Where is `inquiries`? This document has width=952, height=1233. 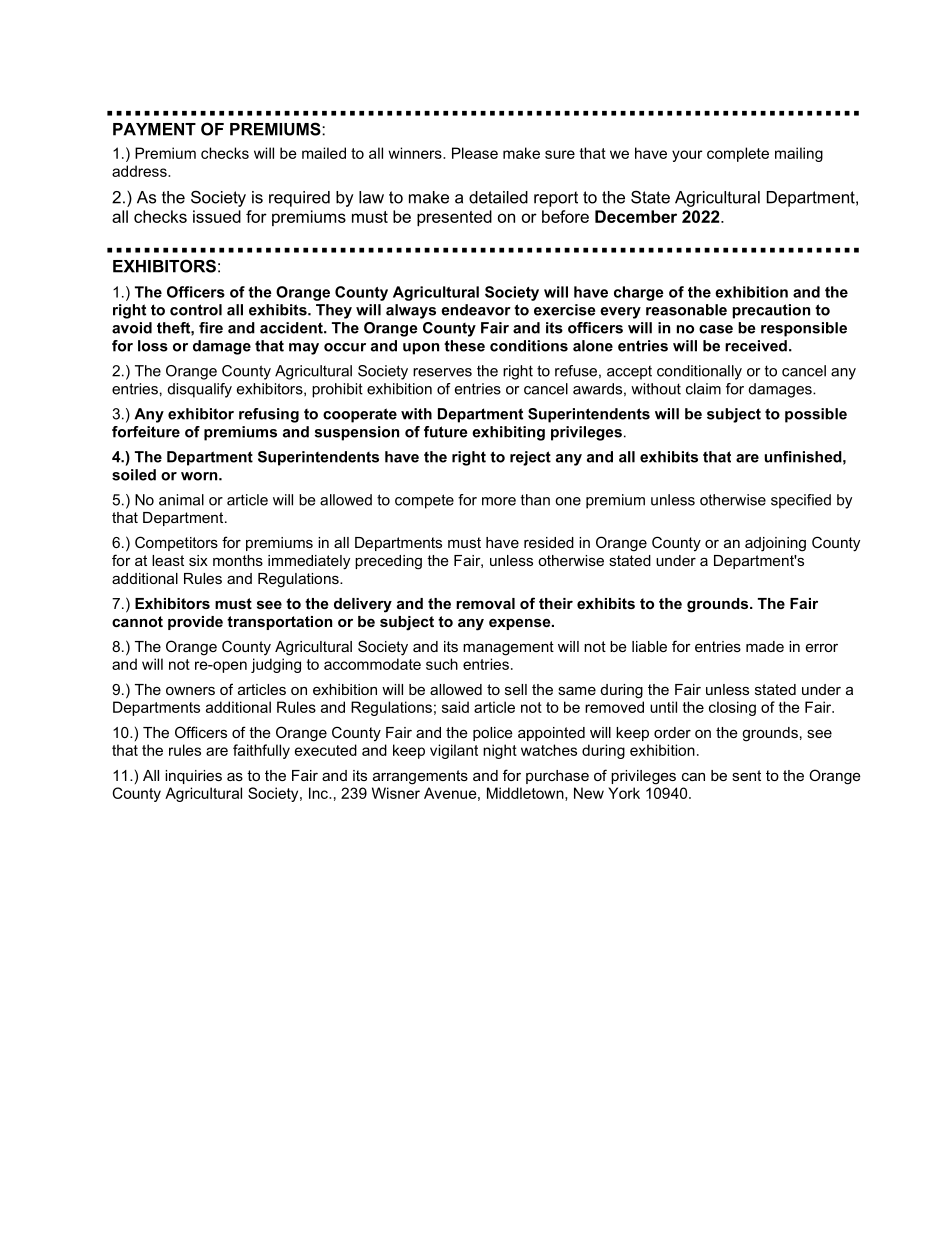
inquiries is located at coordinates (193, 777).
